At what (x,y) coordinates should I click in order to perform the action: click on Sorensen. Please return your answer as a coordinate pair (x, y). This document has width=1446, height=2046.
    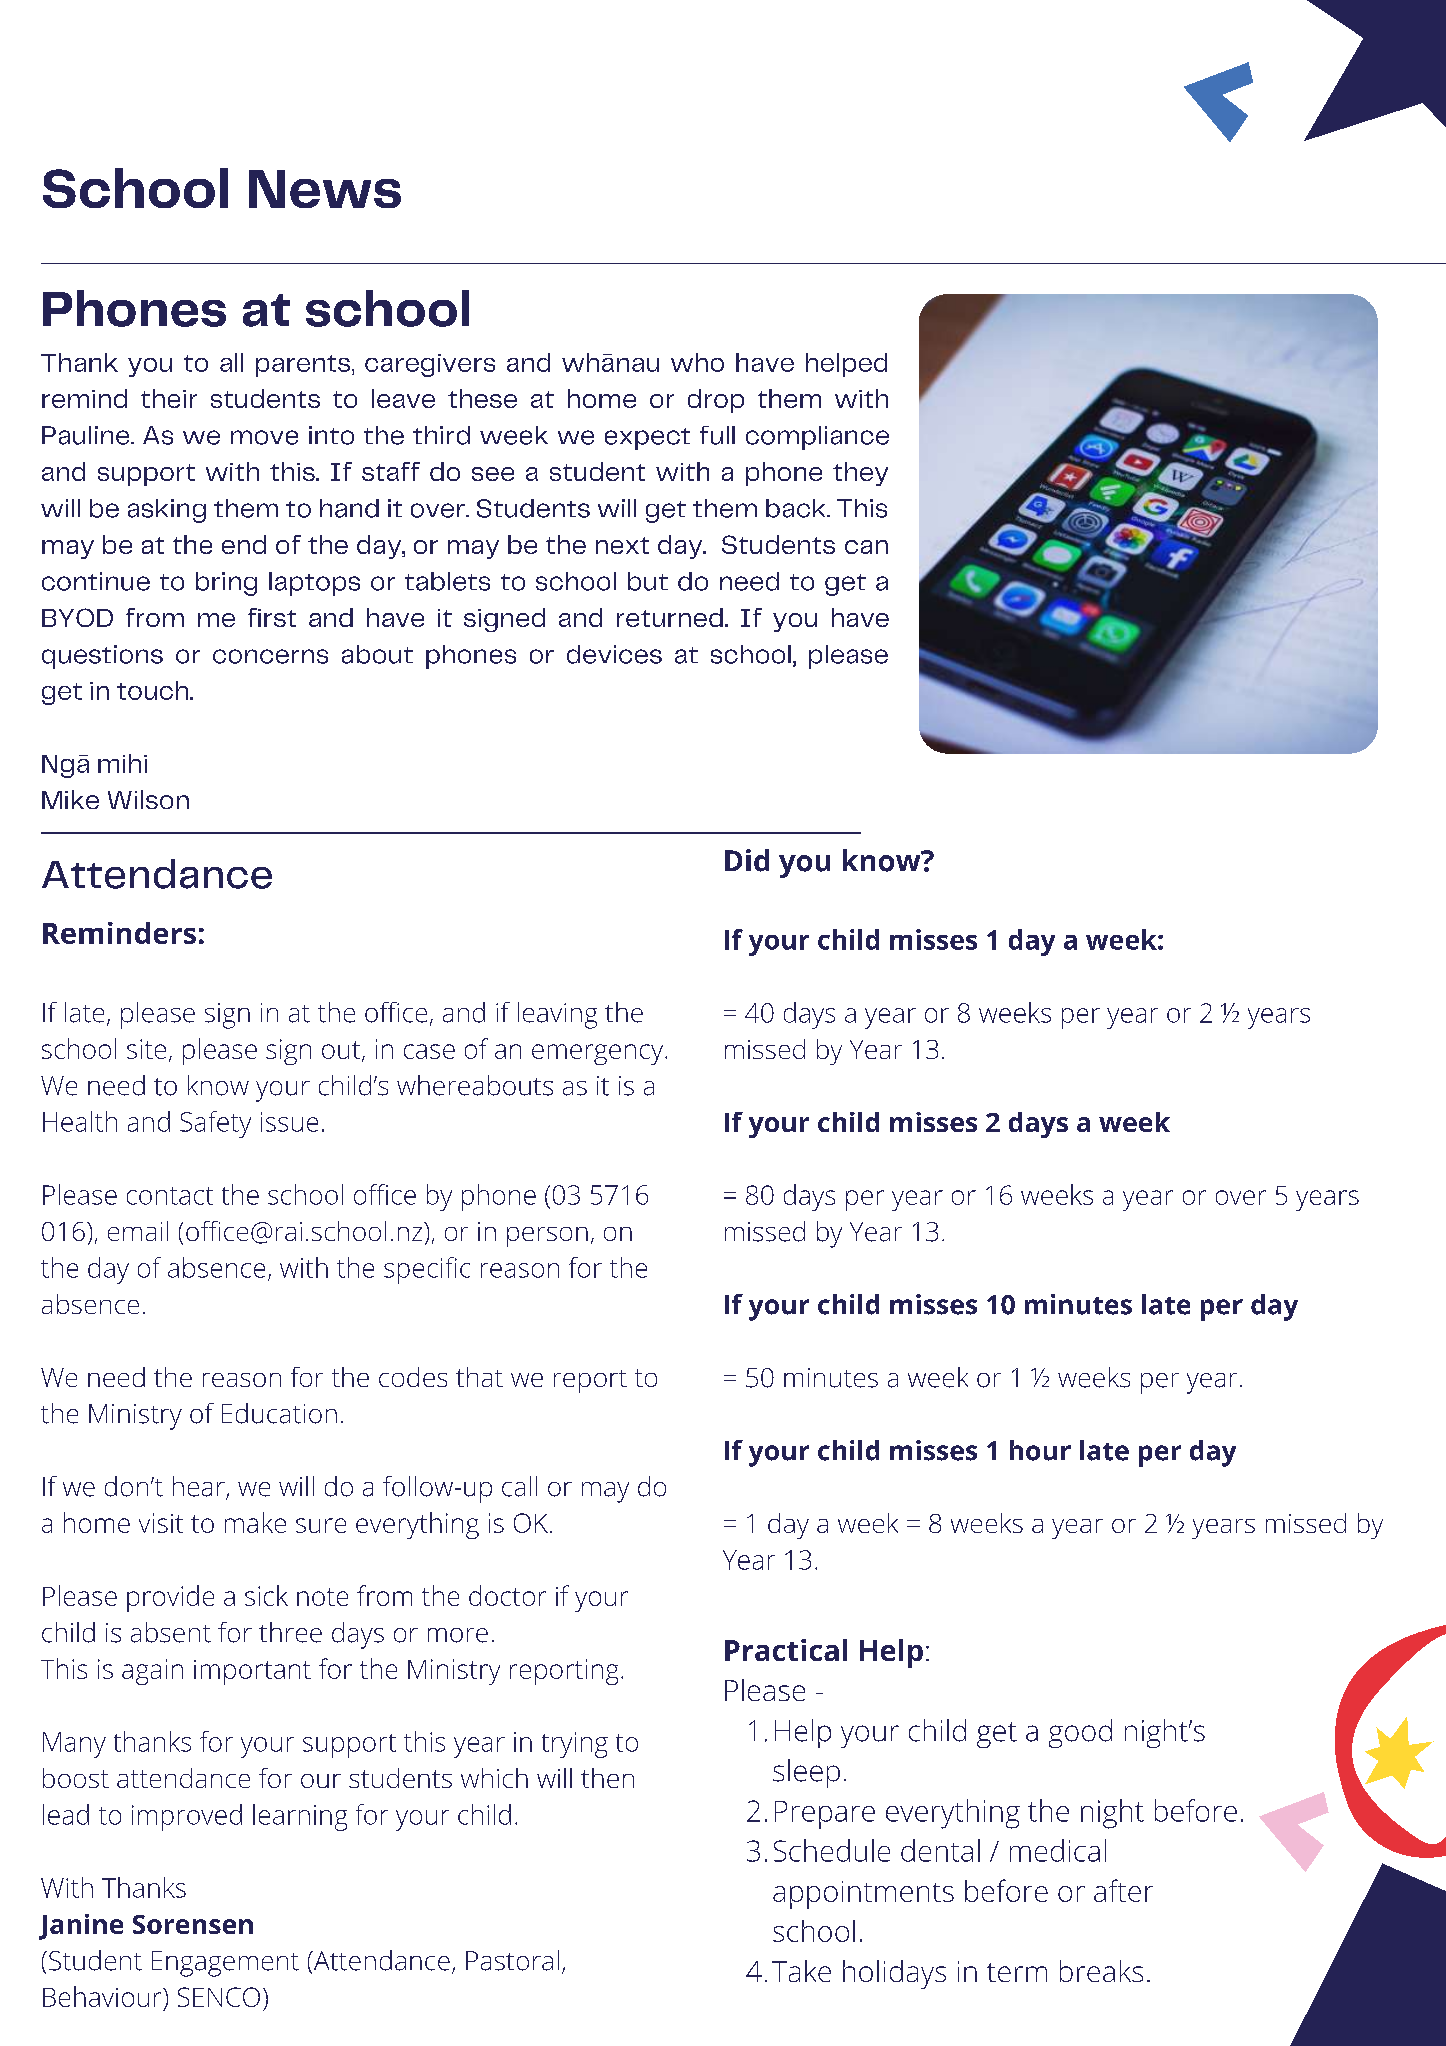
    Looking at the image, I should click on (193, 1924).
